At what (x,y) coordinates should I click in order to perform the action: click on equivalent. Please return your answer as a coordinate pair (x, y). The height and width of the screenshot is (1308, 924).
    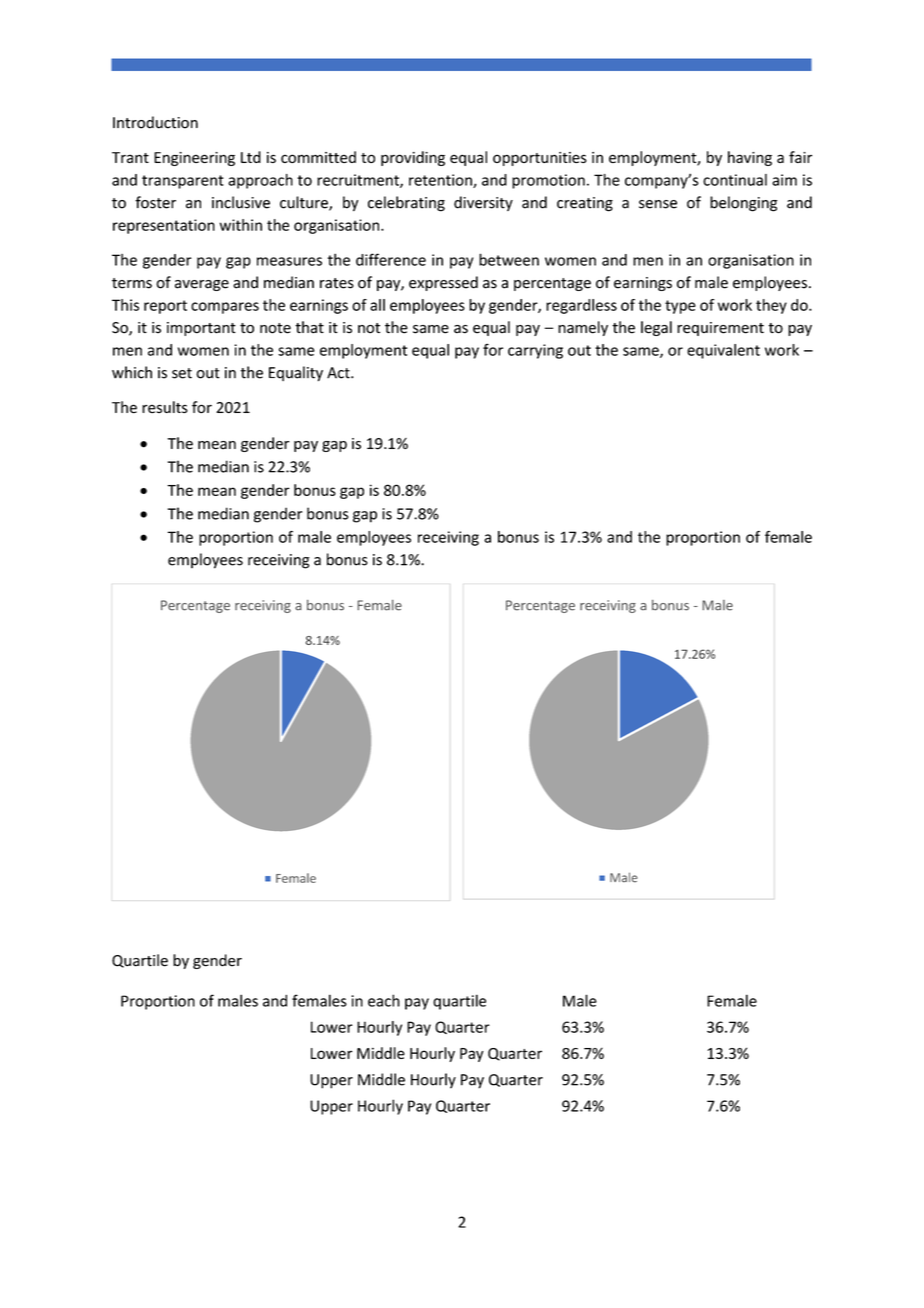
    Looking at the image, I should click on (723, 351).
